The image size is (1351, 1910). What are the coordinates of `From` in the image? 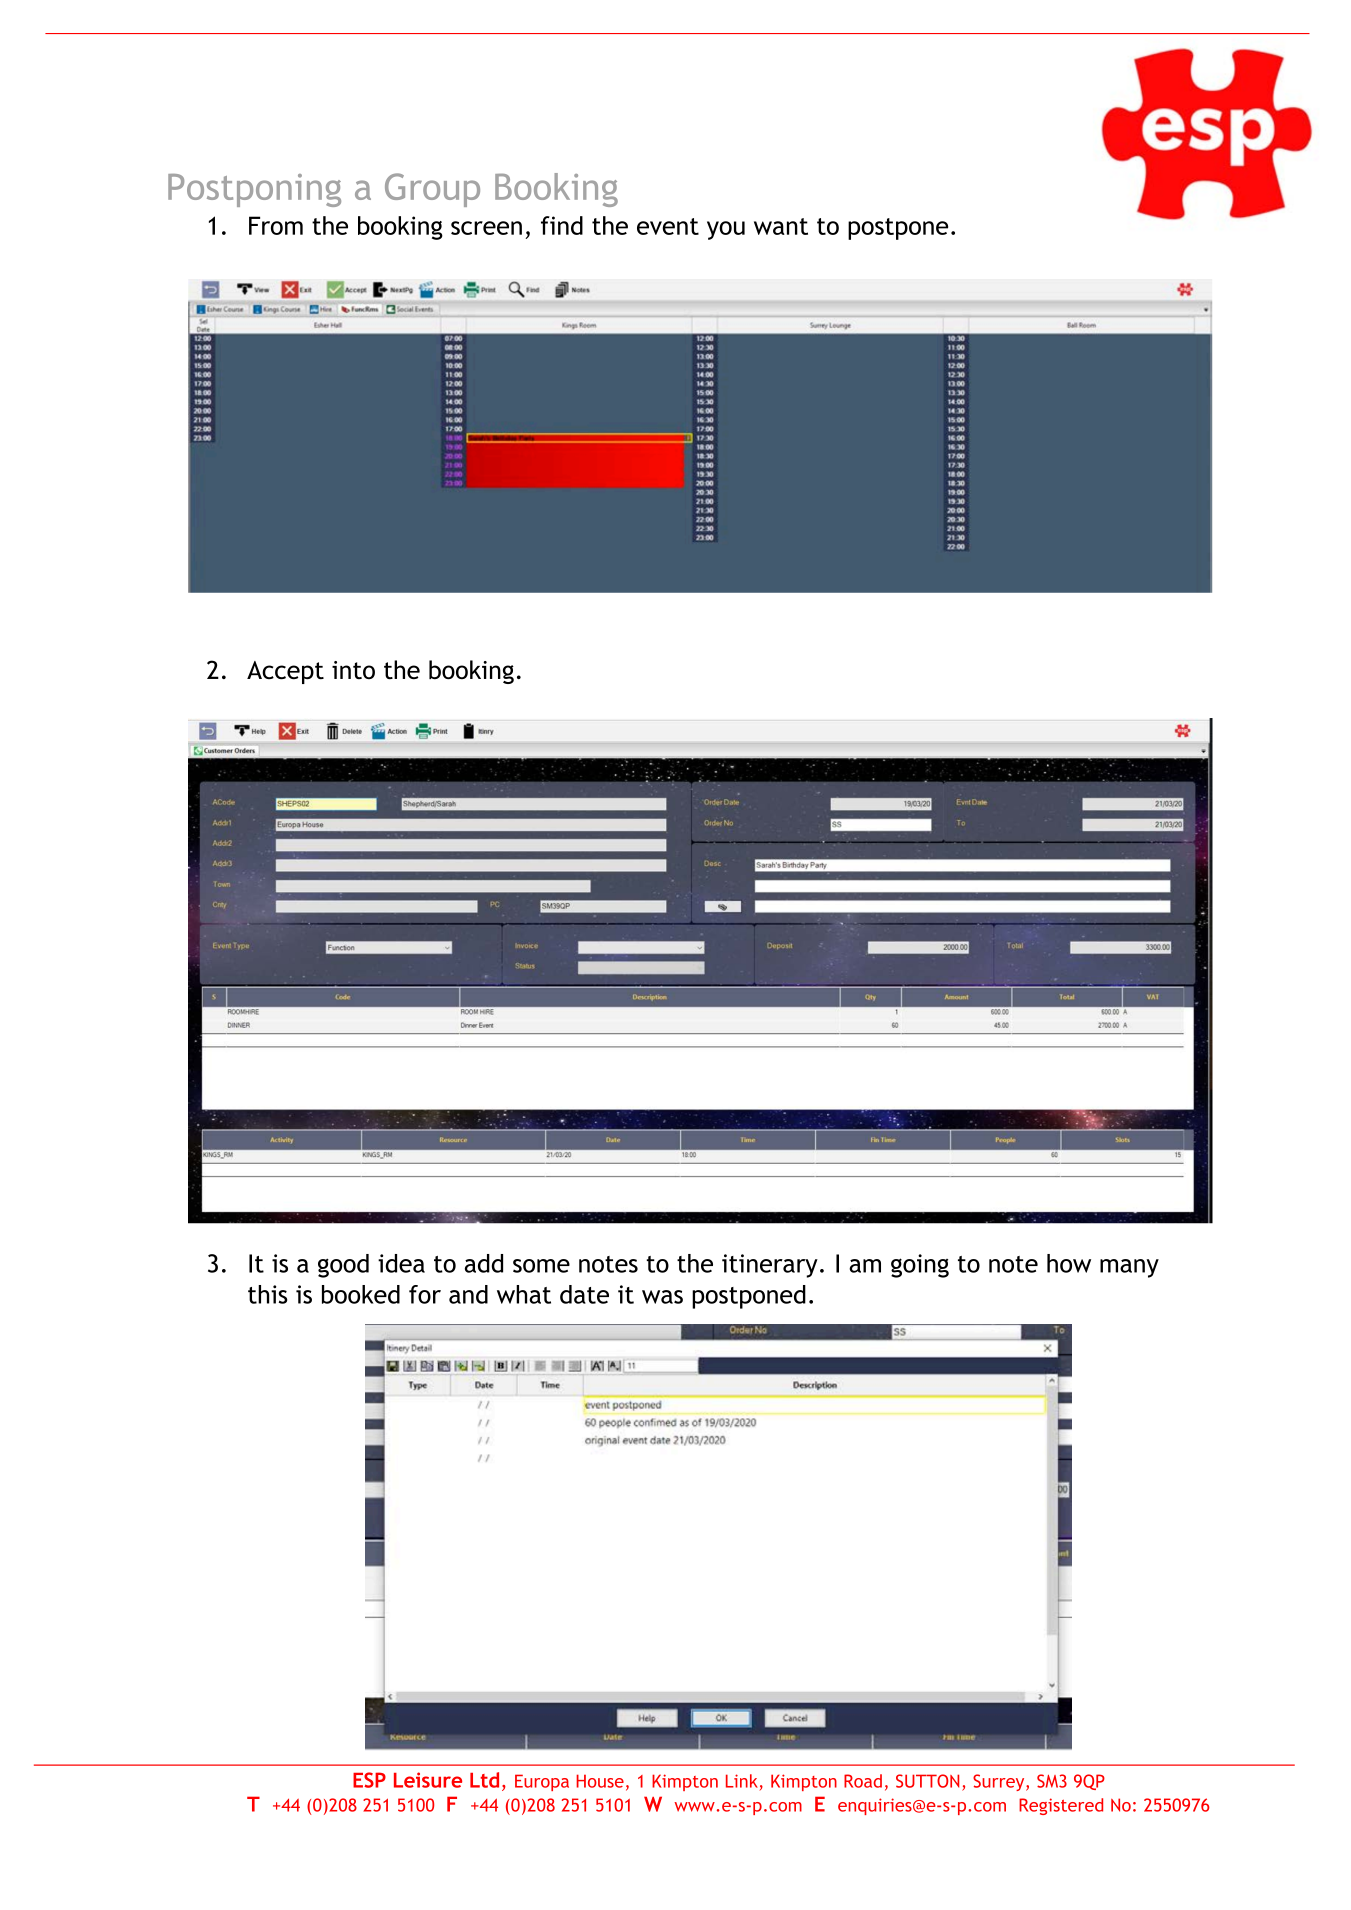 It's located at (276, 225).
